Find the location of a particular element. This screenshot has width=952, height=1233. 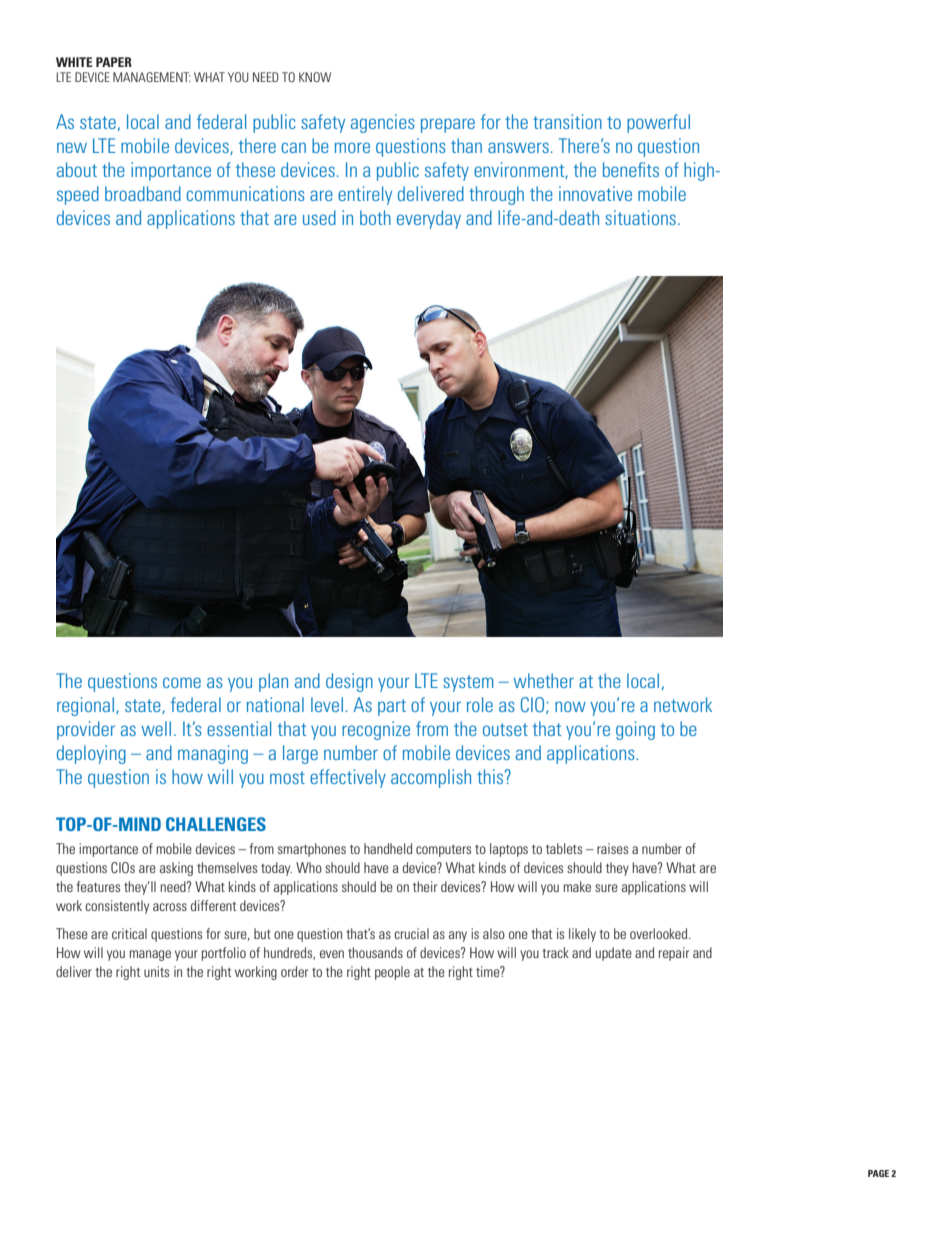

CHALLENGES is located at coordinates (216, 824).
